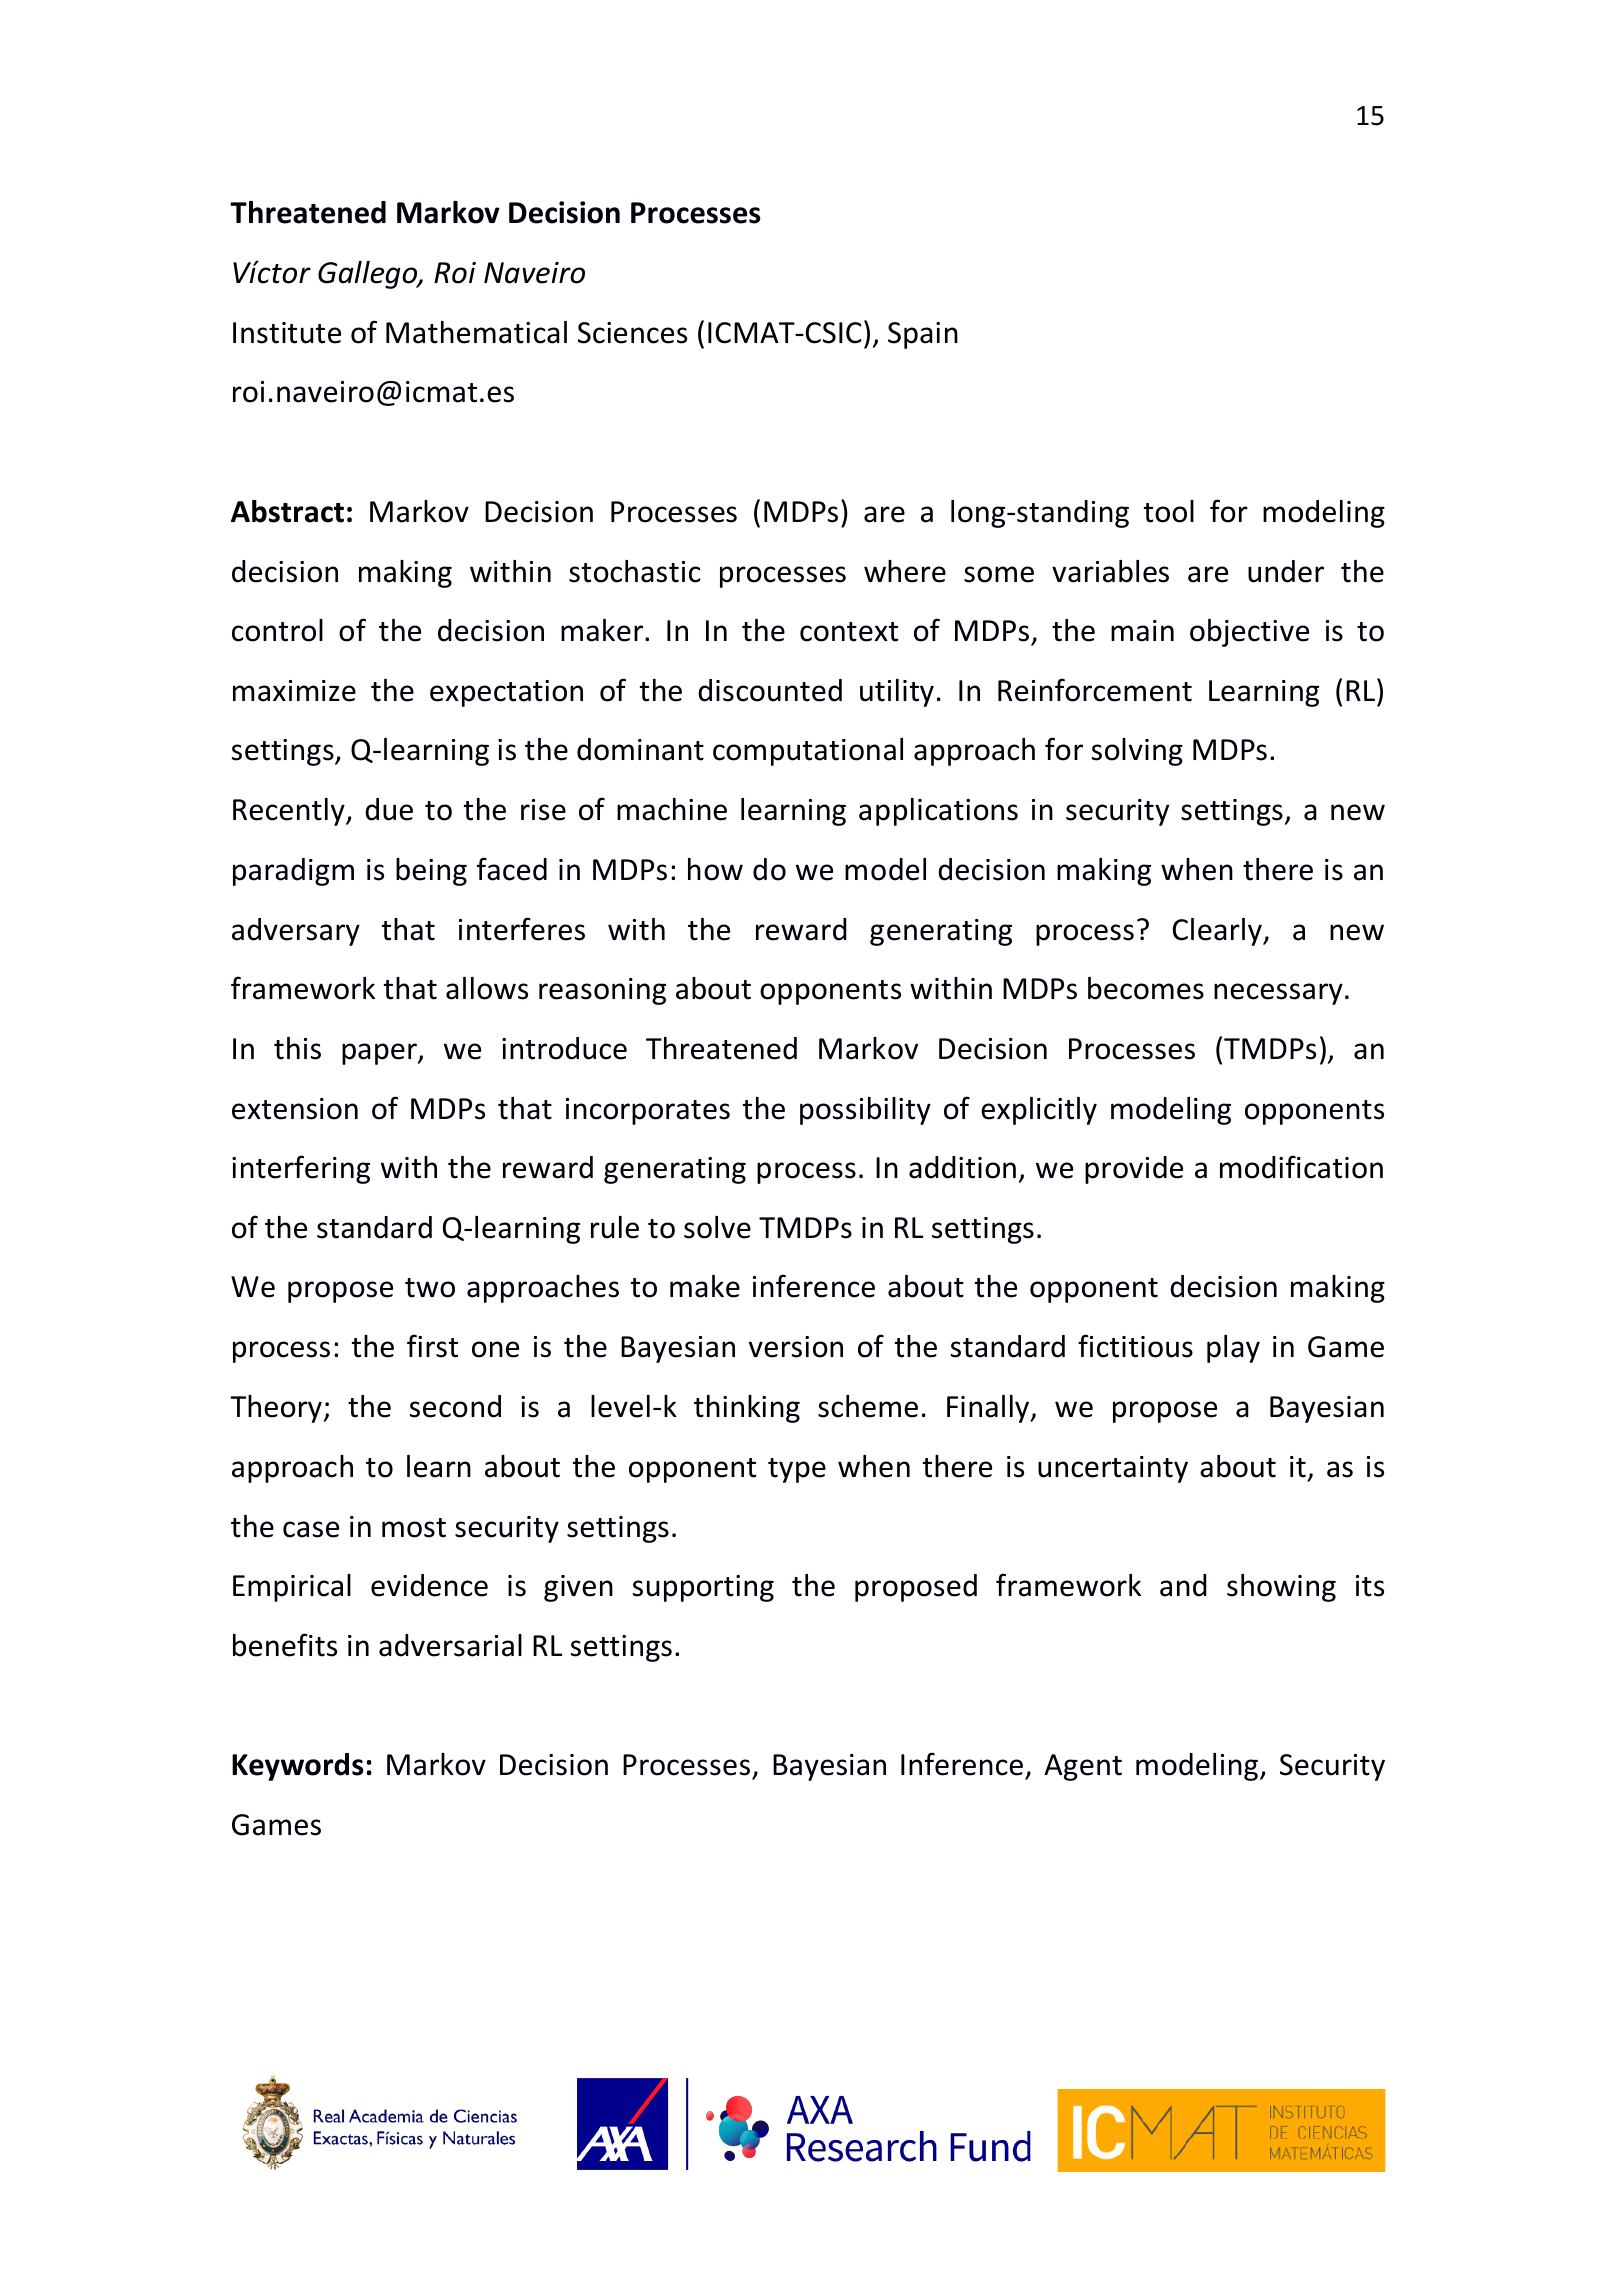  What do you see at coordinates (476, 332) in the page?
I see `Mathematical` at bounding box center [476, 332].
